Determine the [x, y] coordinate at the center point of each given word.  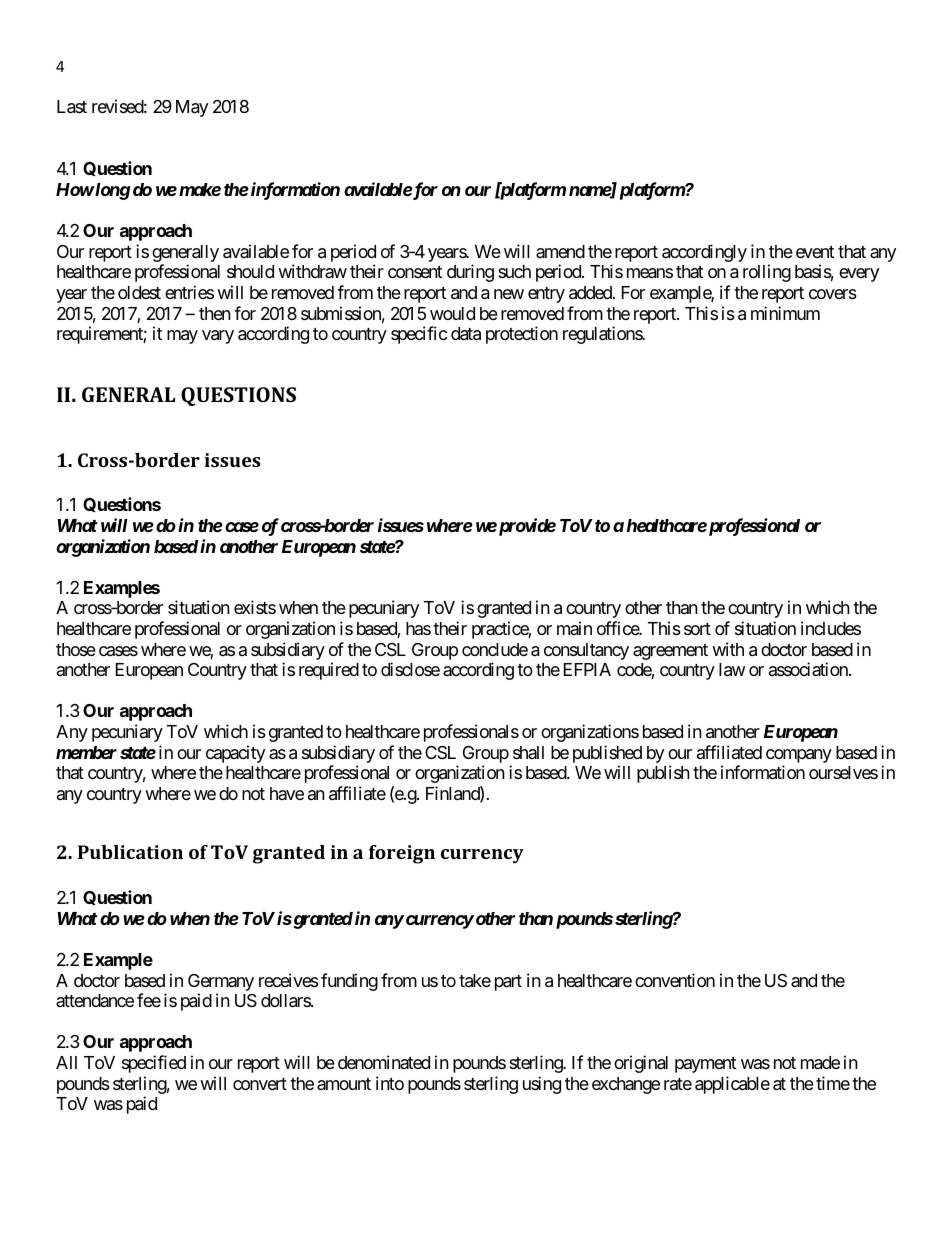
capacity [235, 754]
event [815, 252]
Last [72, 107]
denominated [384, 1062]
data [466, 334]
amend [560, 251]
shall [528, 752]
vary [218, 337]
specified [154, 1064]
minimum [785, 313]
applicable [732, 1085]
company [799, 756]
